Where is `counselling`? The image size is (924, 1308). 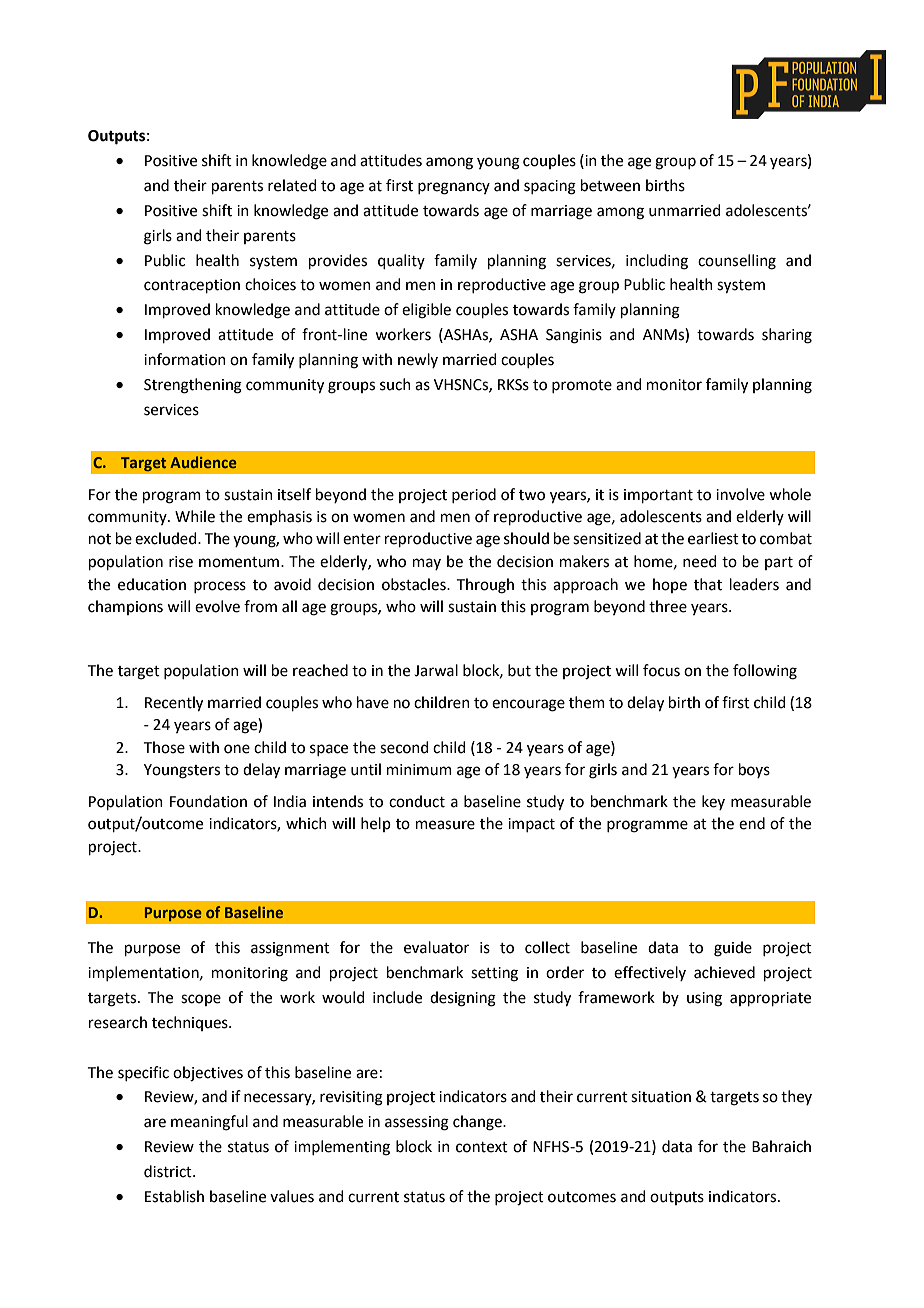 counselling is located at coordinates (737, 262).
